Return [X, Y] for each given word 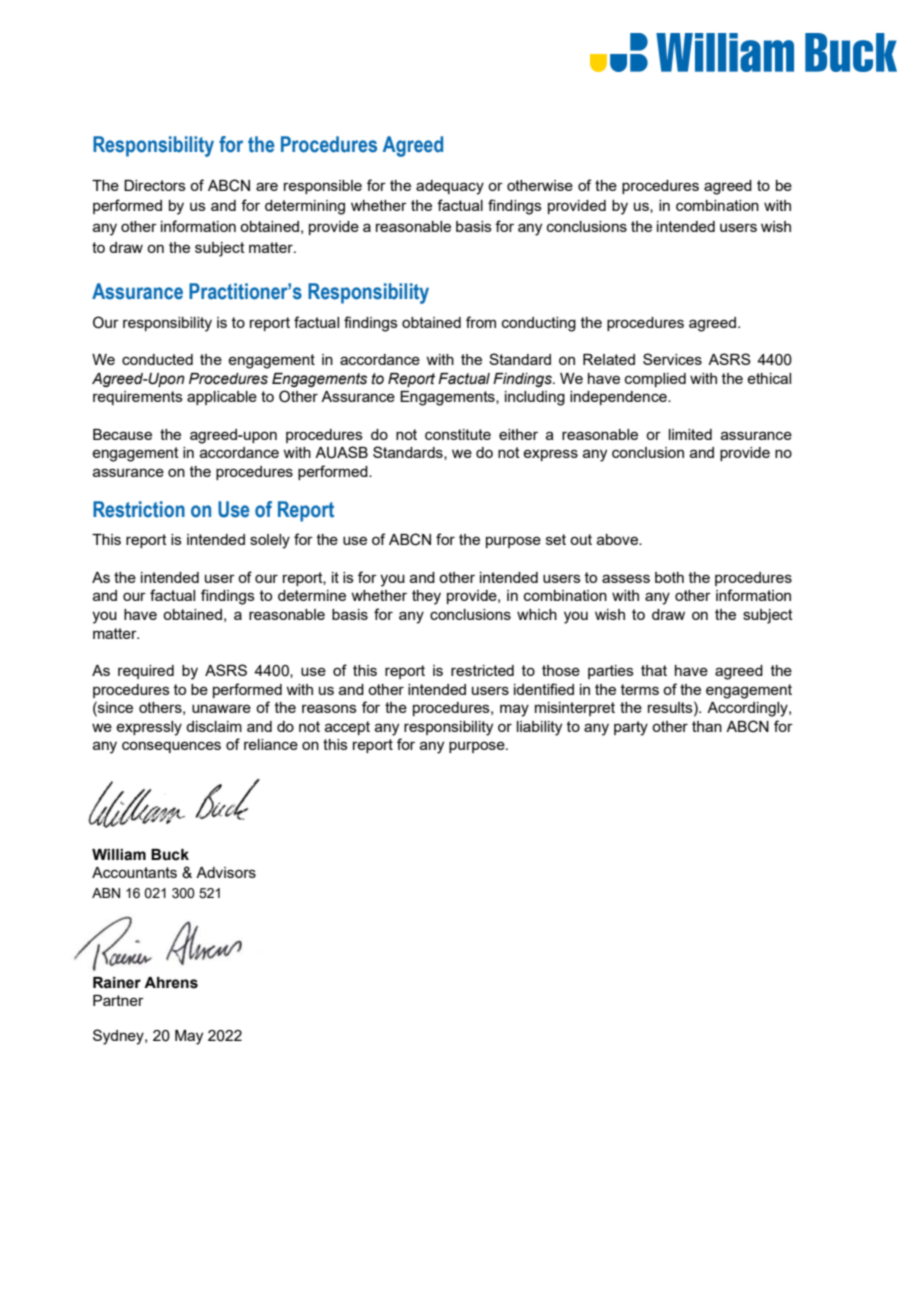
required [146, 672]
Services [672, 359]
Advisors [226, 872]
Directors [155, 185]
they [426, 597]
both [669, 577]
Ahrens [171, 983]
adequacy [450, 187]
